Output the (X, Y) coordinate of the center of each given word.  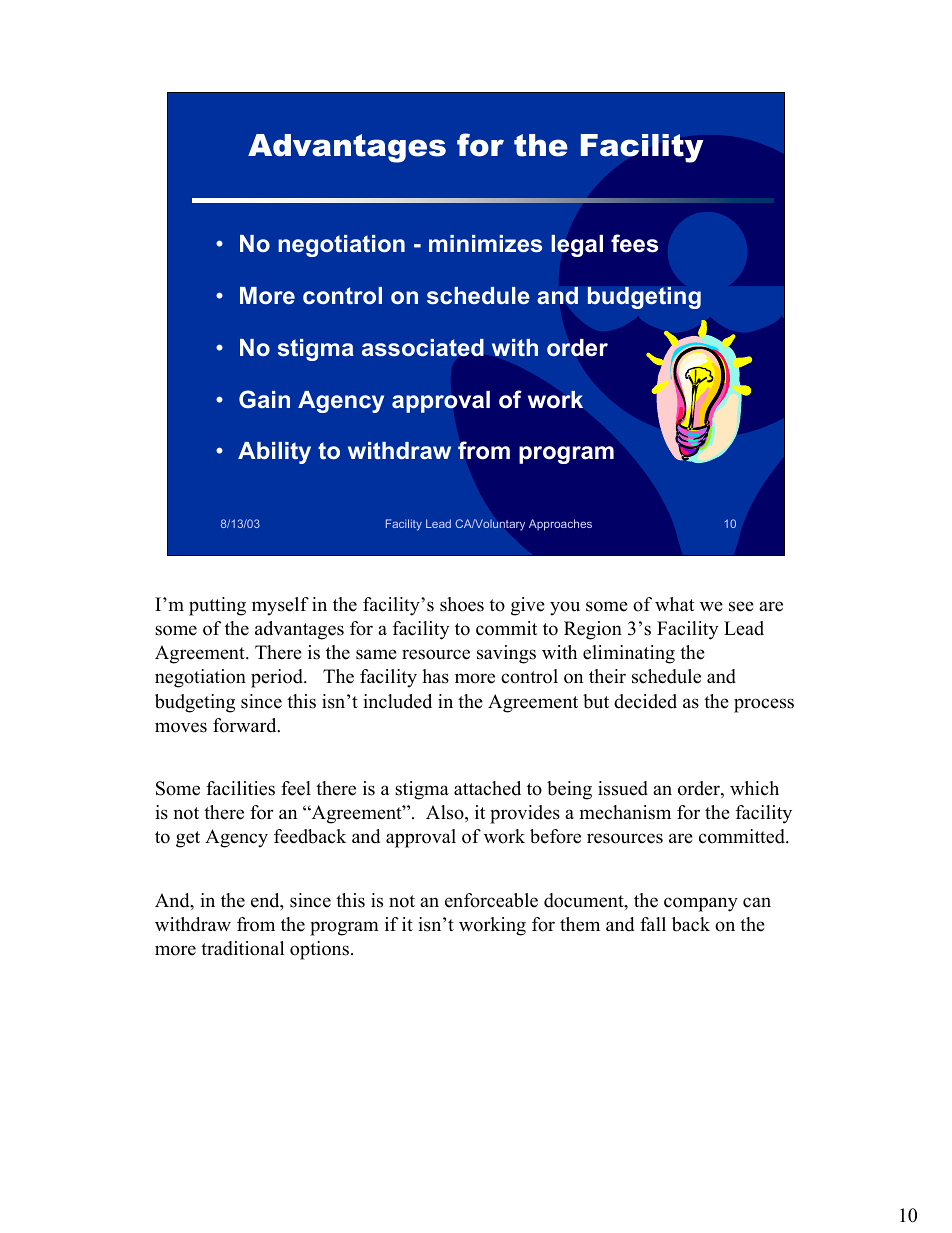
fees (634, 243)
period (278, 678)
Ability (274, 453)
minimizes (485, 244)
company (701, 904)
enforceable (491, 900)
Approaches (560, 525)
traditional (242, 948)
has (435, 676)
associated (423, 348)
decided (645, 701)
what (674, 604)
